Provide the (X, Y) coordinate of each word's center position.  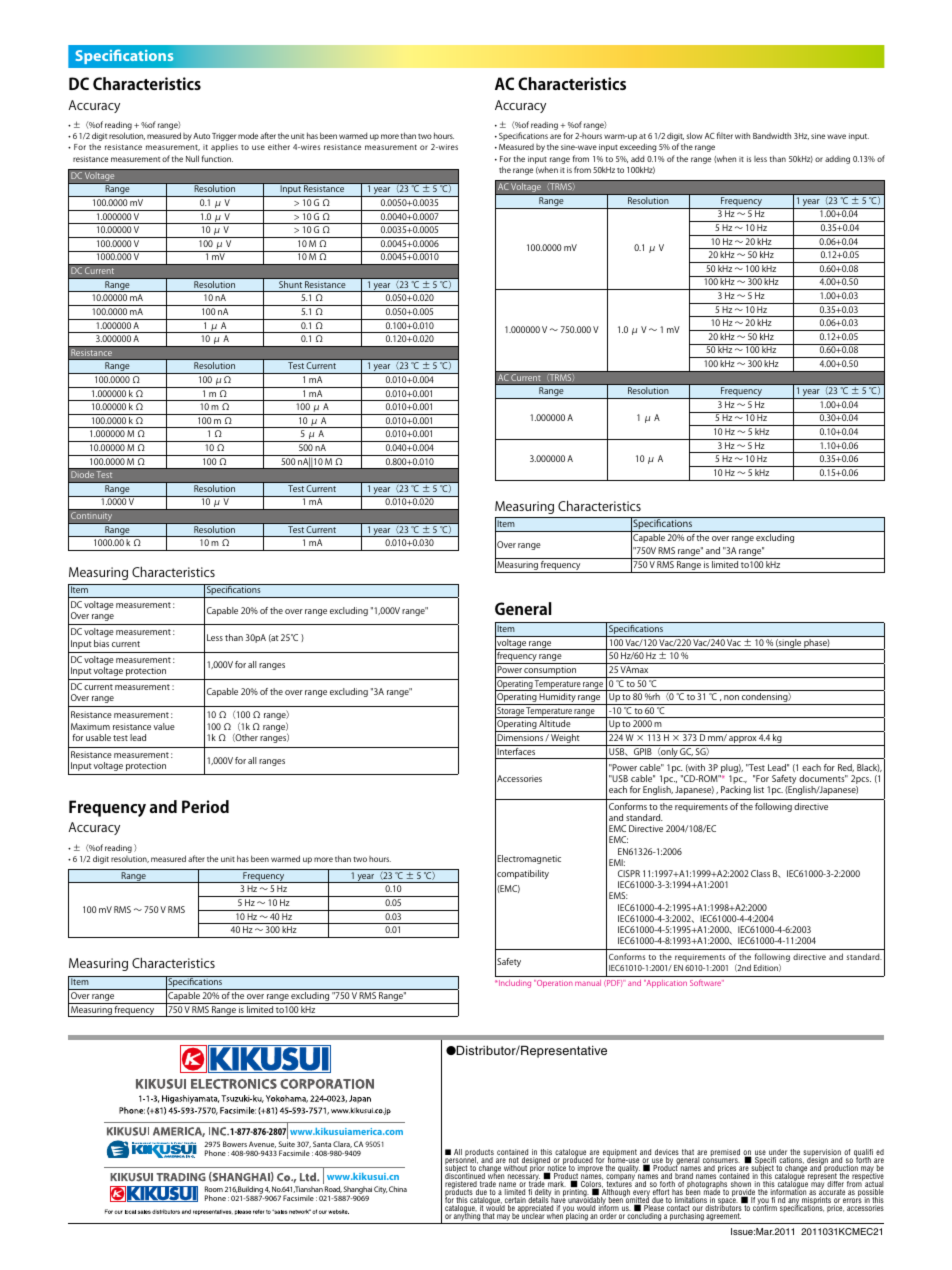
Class (760, 873)
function (217, 158)
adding (837, 160)
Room (214, 1189)
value (164, 726)
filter (725, 135)
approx (743, 741)
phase (816, 644)
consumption (551, 672)
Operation (554, 984)
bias (101, 643)
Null (192, 158)
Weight (565, 740)
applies (224, 147)
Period (205, 806)
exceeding (638, 147)
